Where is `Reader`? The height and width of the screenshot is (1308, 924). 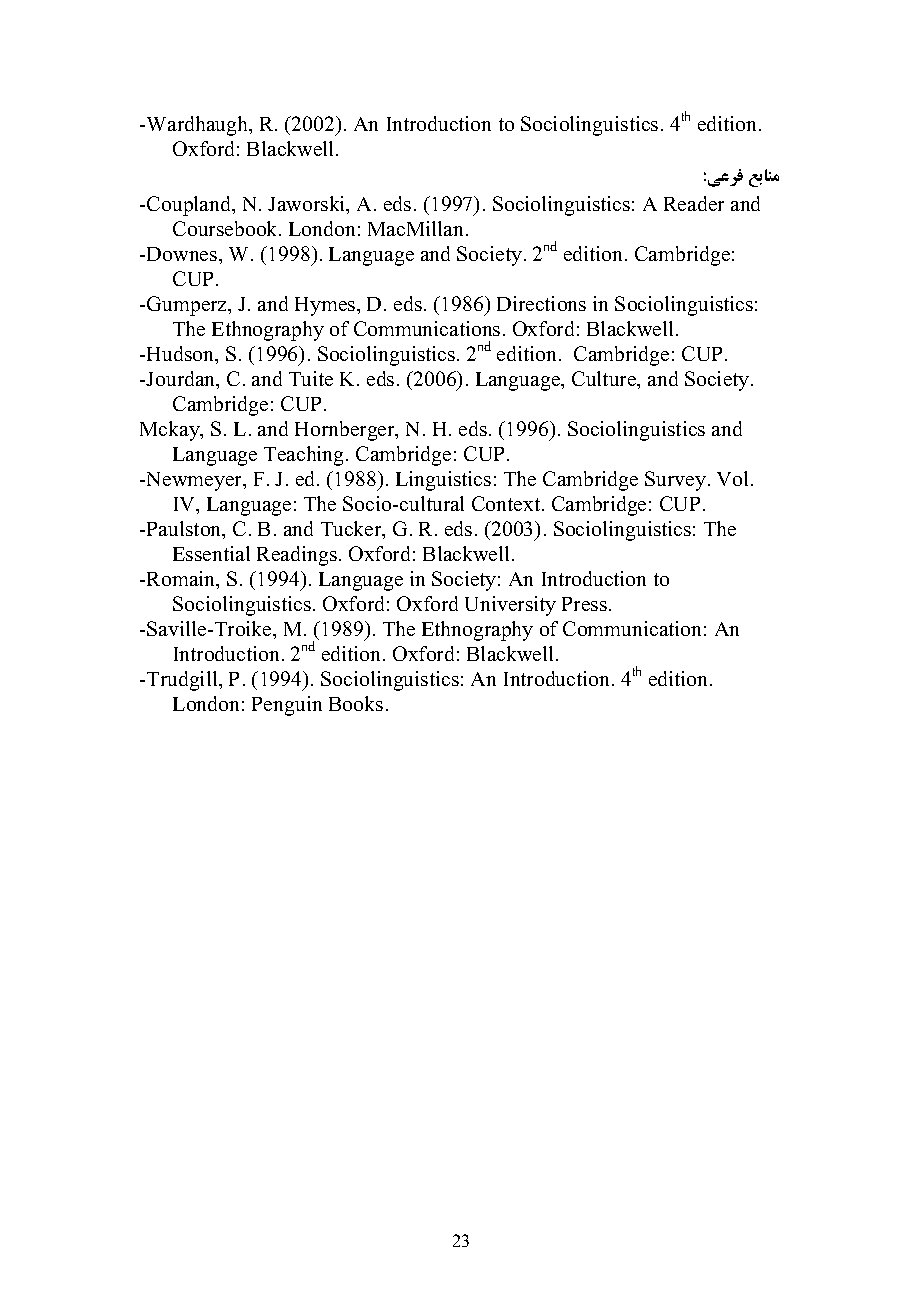 Reader is located at coordinates (694, 203).
